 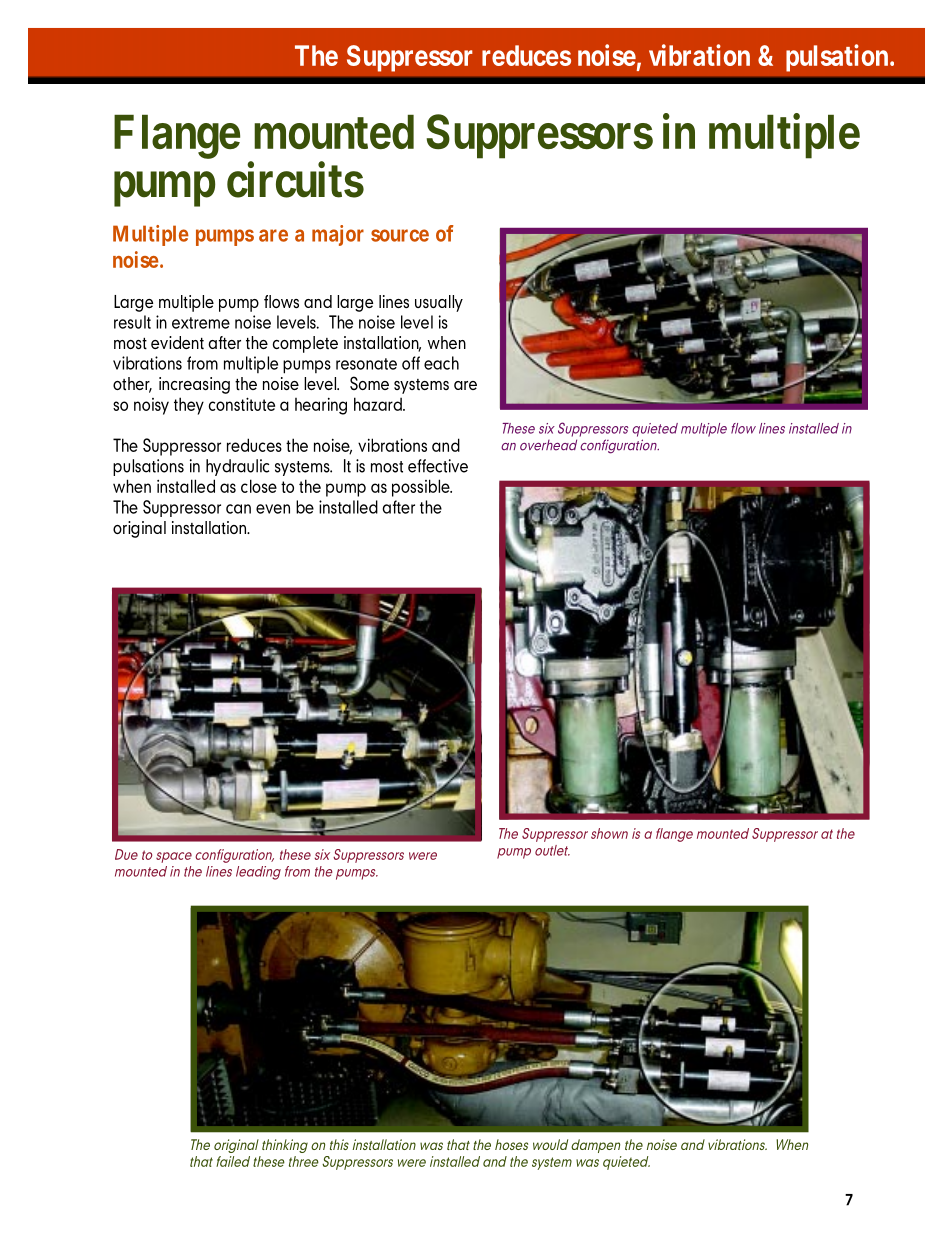 I want to click on usually, so click(x=439, y=303).
